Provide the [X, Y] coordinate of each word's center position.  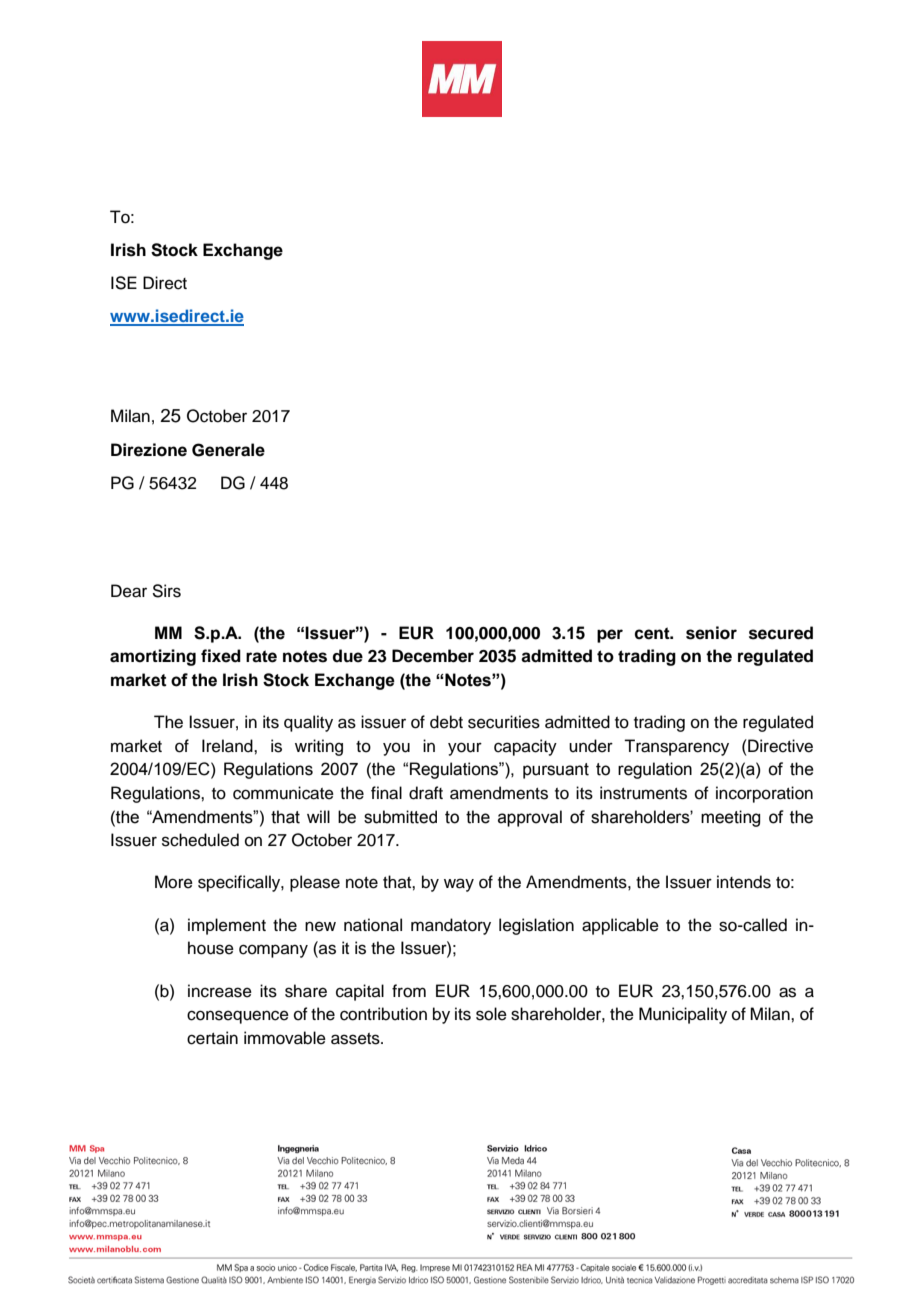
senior [711, 633]
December [433, 656]
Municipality [683, 1015]
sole [491, 1014]
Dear [129, 591]
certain [212, 1038]
